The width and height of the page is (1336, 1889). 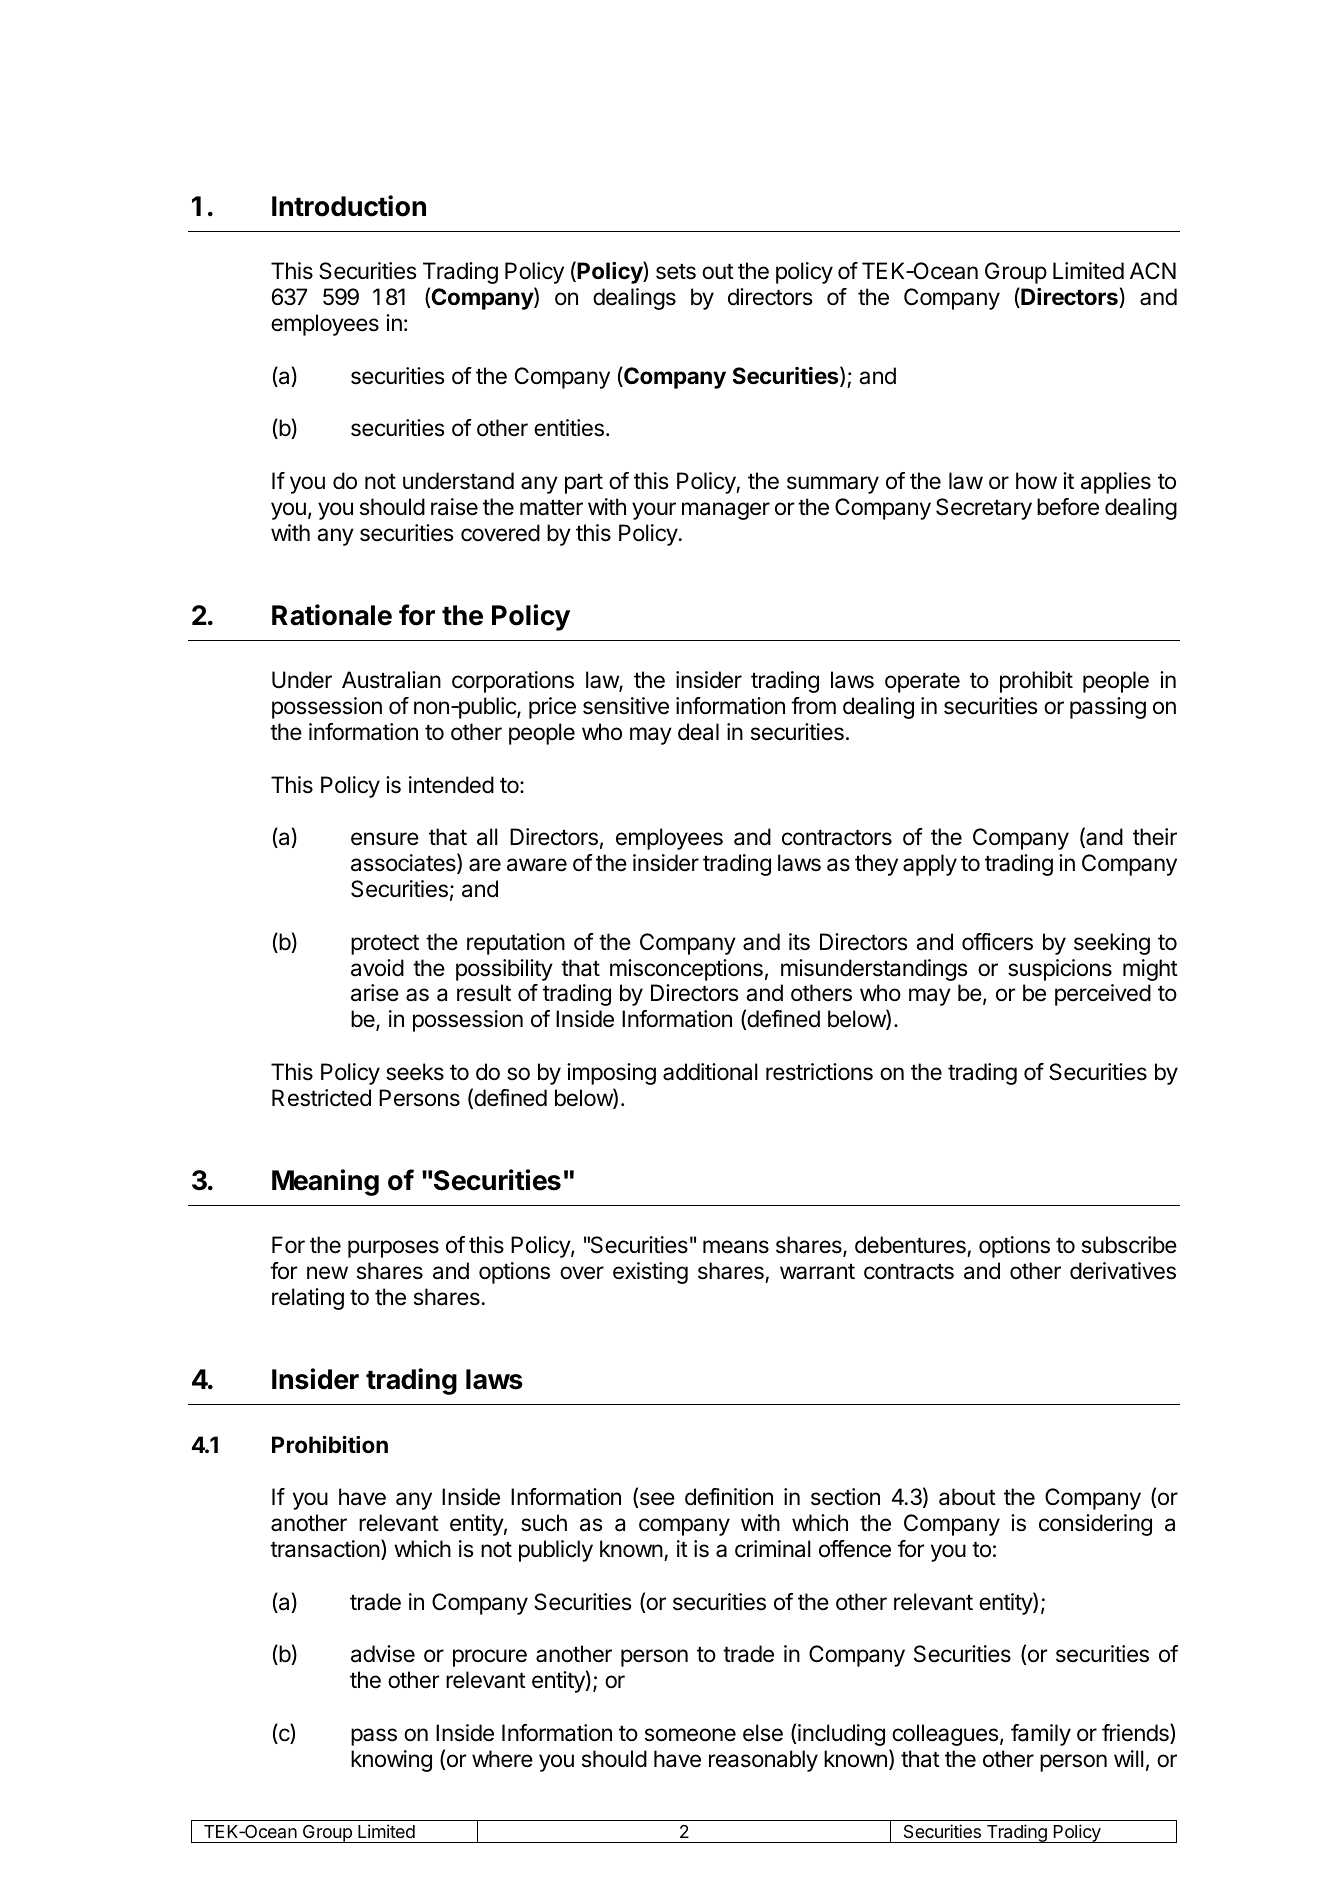 What do you see at coordinates (763, 1733) in the page?
I see `else` at bounding box center [763, 1733].
